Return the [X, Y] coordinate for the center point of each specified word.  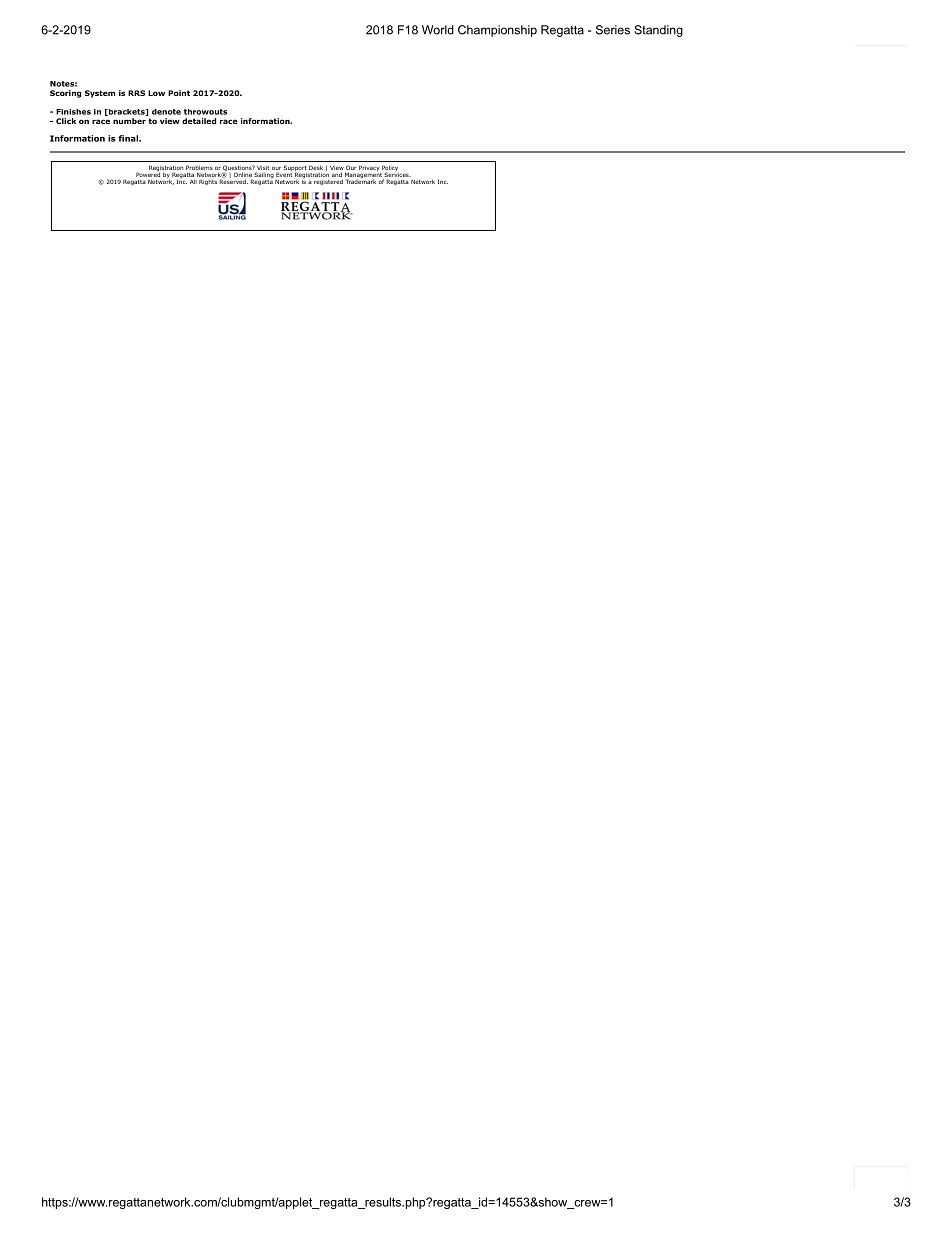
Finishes [73, 112]
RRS [136, 93]
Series [613, 30]
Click [66, 121]
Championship [497, 31]
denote [166, 112]
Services [396, 175]
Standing [658, 31]
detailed [199, 121]
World [438, 30]
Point [179, 93]
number [129, 121]
